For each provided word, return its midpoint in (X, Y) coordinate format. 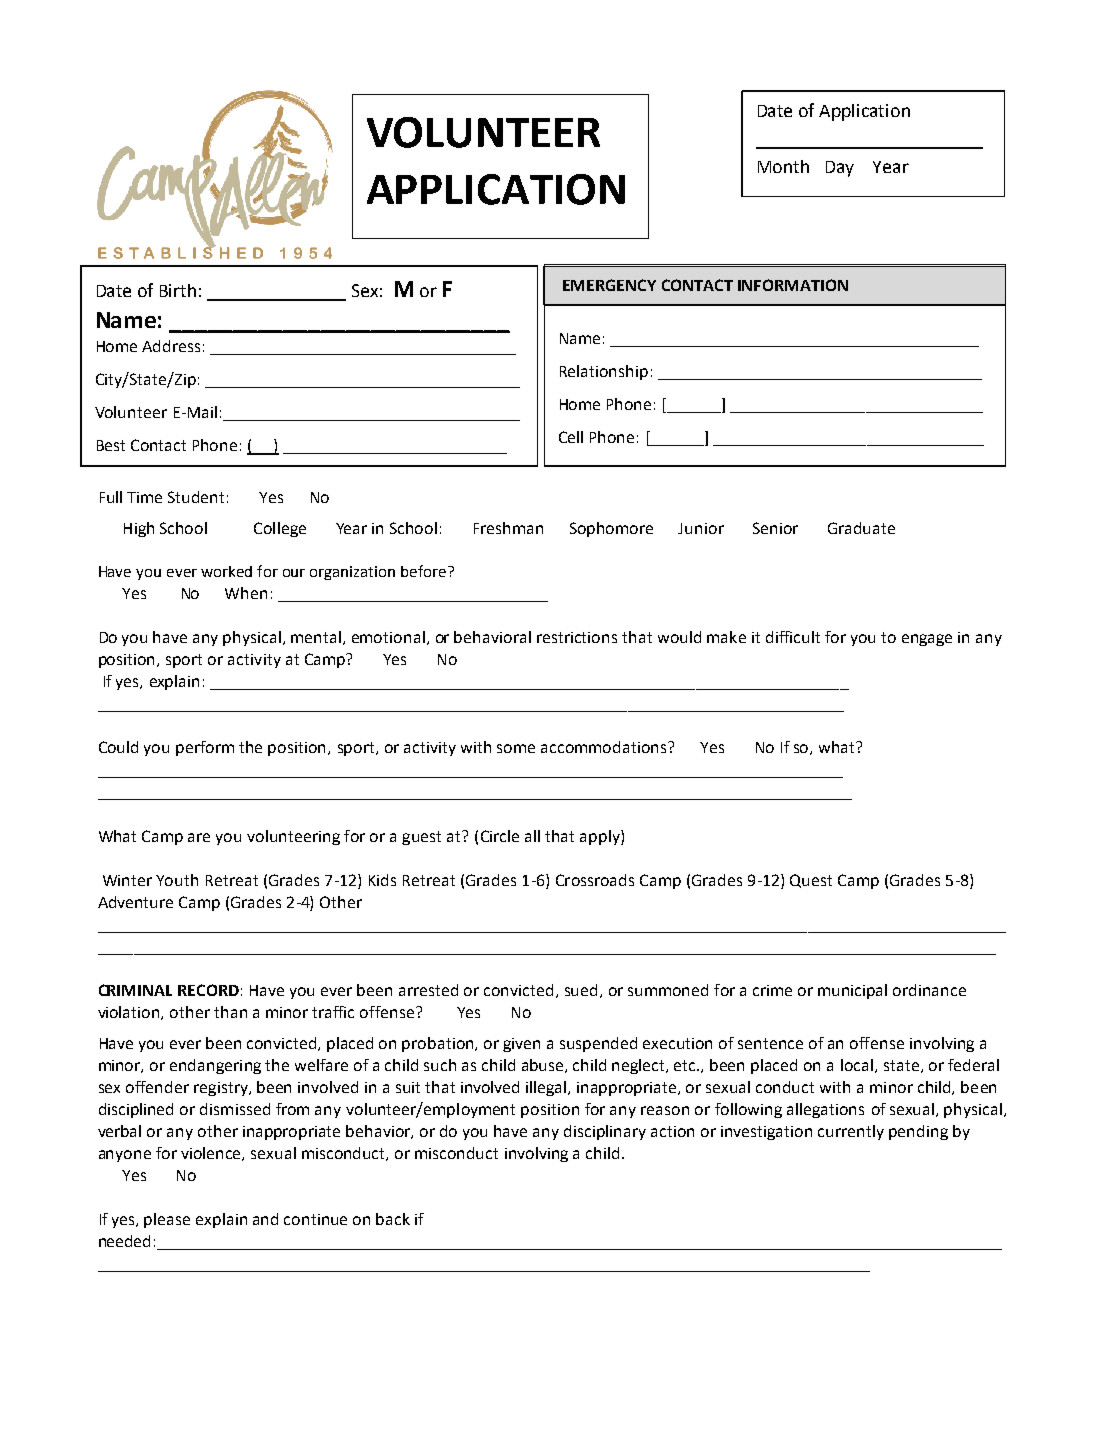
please (167, 1220)
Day (840, 169)
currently (851, 1132)
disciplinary (605, 1132)
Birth (178, 290)
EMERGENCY (609, 285)
